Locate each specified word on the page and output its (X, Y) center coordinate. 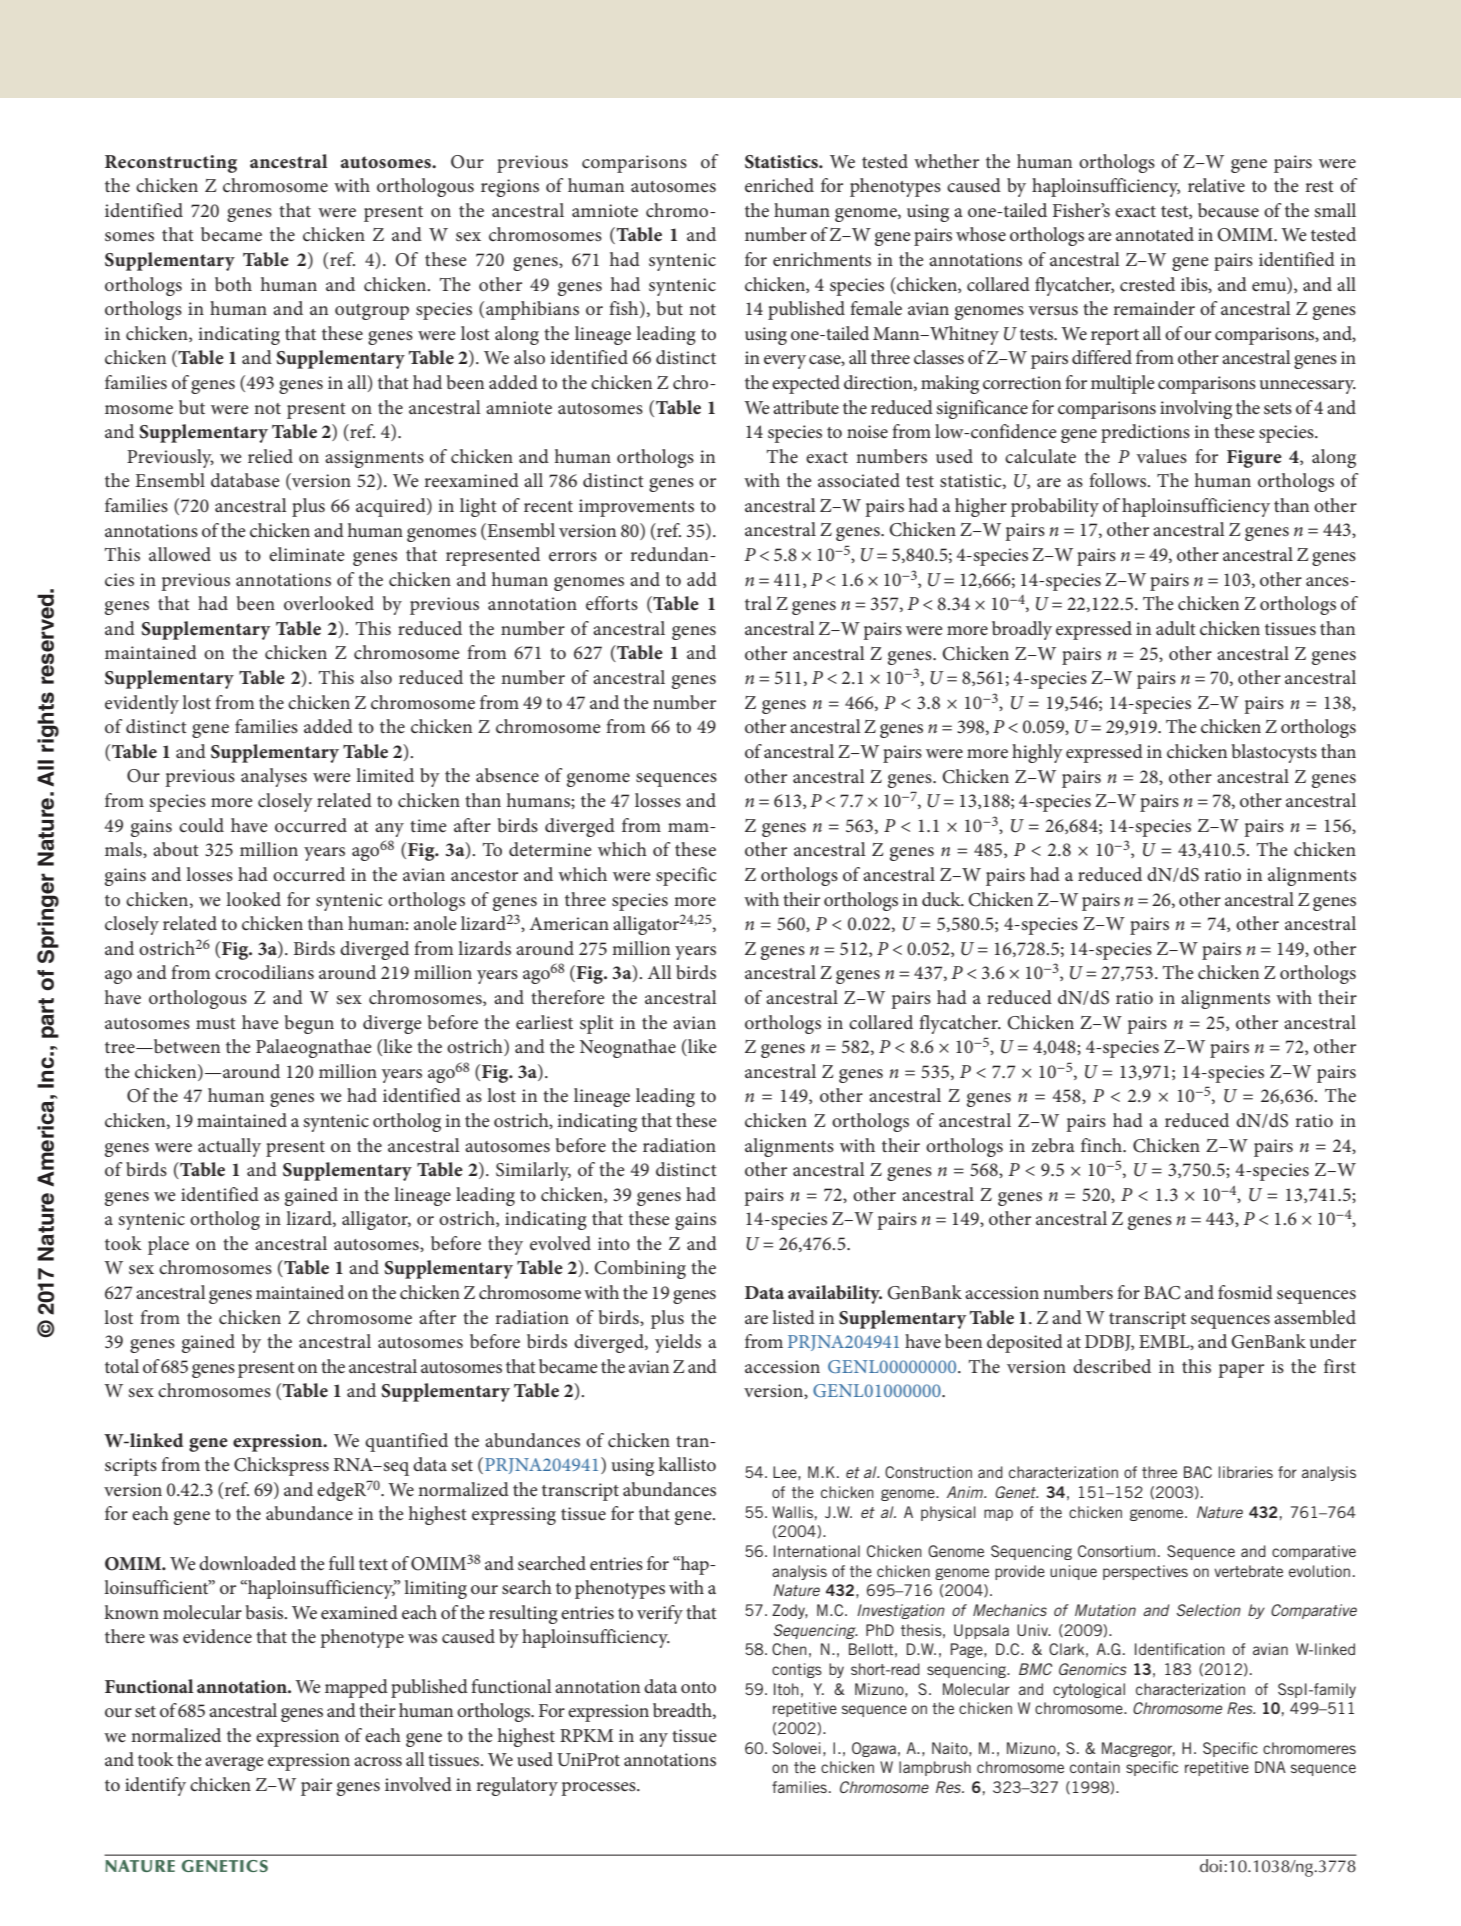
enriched (779, 185)
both (233, 284)
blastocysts (1274, 753)
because (1228, 210)
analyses (274, 777)
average (234, 1764)
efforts (612, 603)
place (168, 1245)
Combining (640, 1269)
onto (698, 1688)
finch (1102, 1145)
